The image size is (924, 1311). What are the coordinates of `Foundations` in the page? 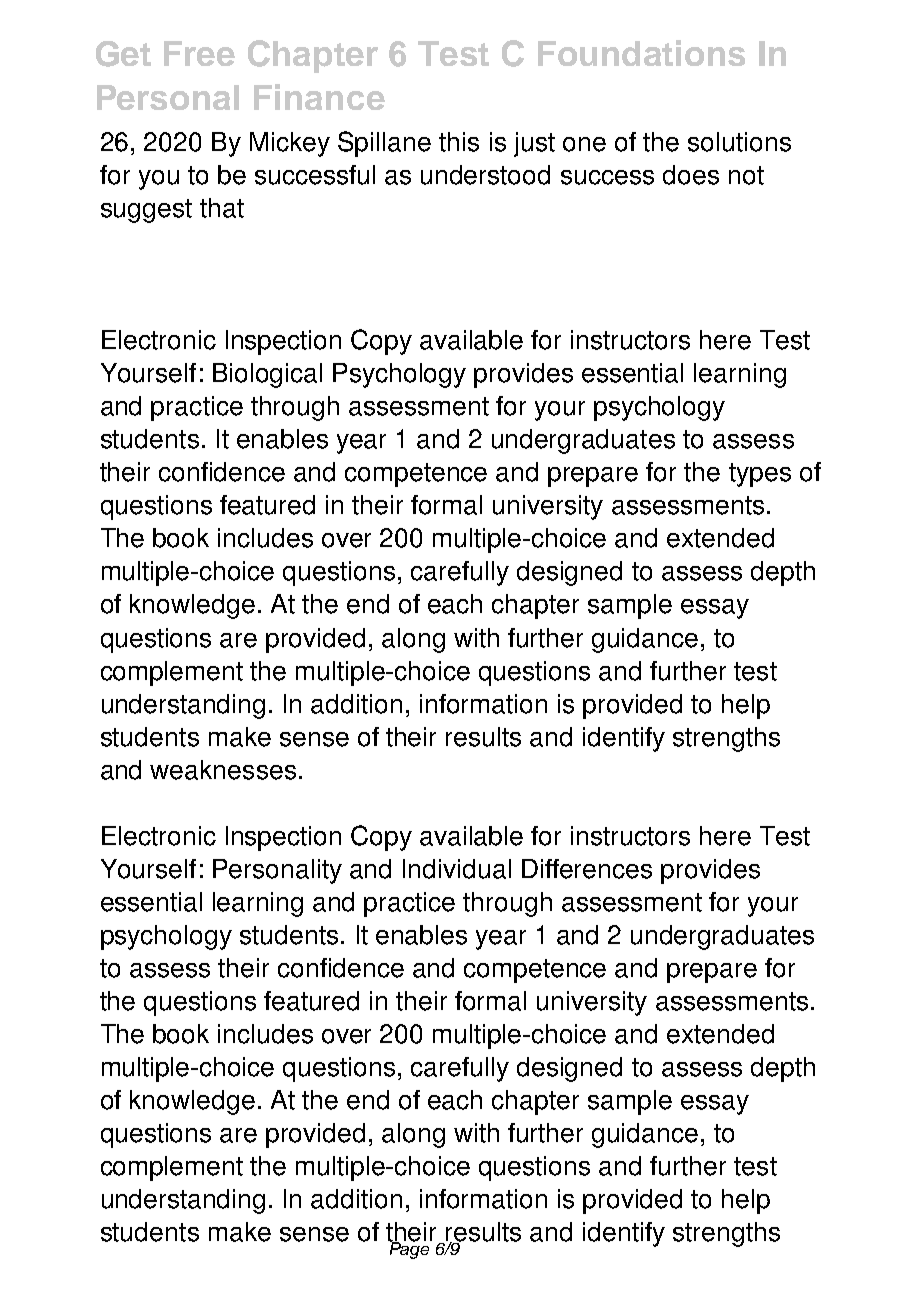 It's located at (641, 53).
